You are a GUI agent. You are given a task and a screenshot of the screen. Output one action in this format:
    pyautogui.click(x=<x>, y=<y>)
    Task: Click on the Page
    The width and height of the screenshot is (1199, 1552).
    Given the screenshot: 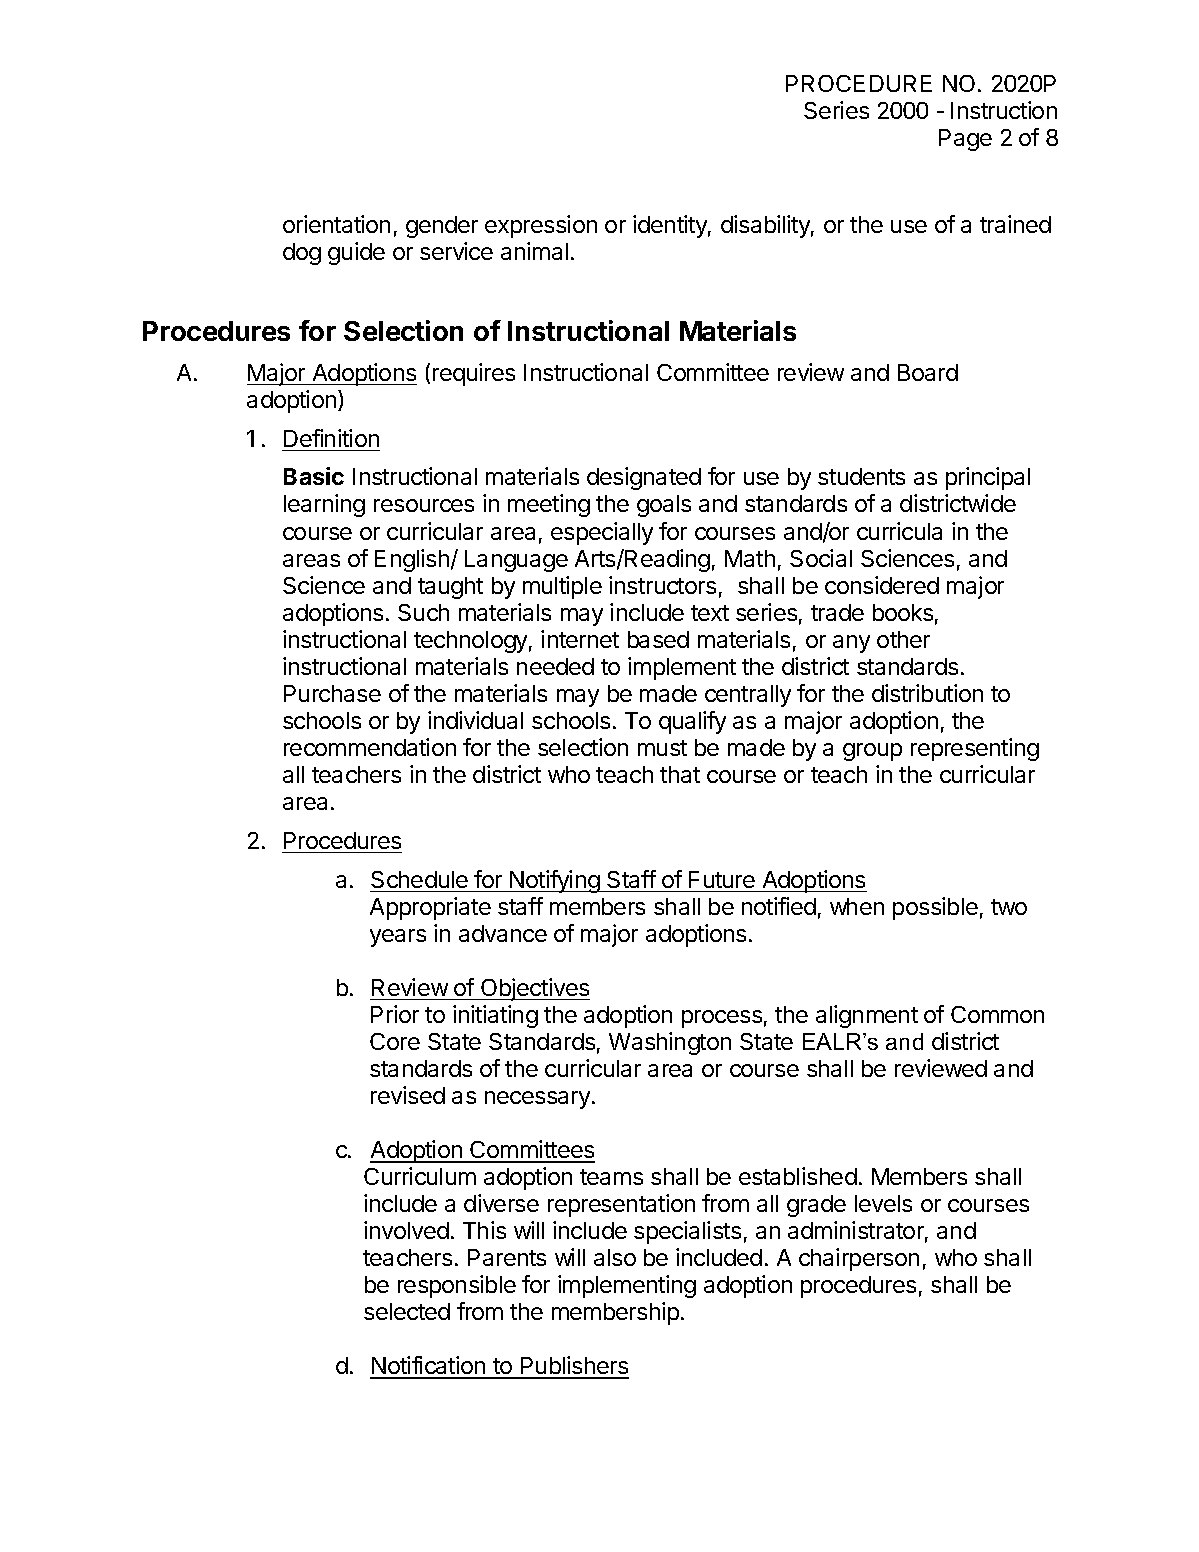 What is the action you would take?
    pyautogui.click(x=965, y=140)
